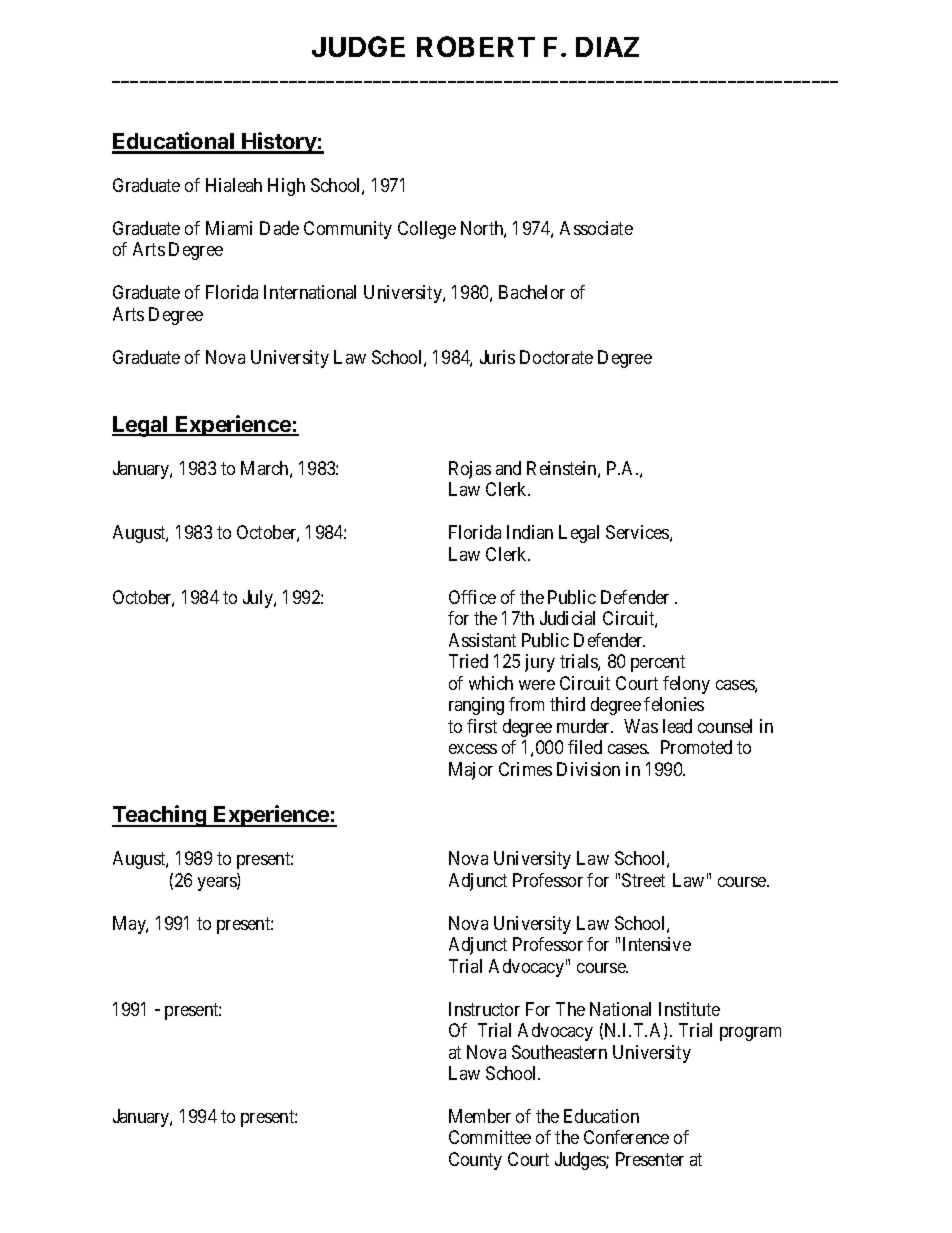 The image size is (952, 1233). Describe the element at coordinates (607, 47) in the page. I see `DIAZ` at that location.
